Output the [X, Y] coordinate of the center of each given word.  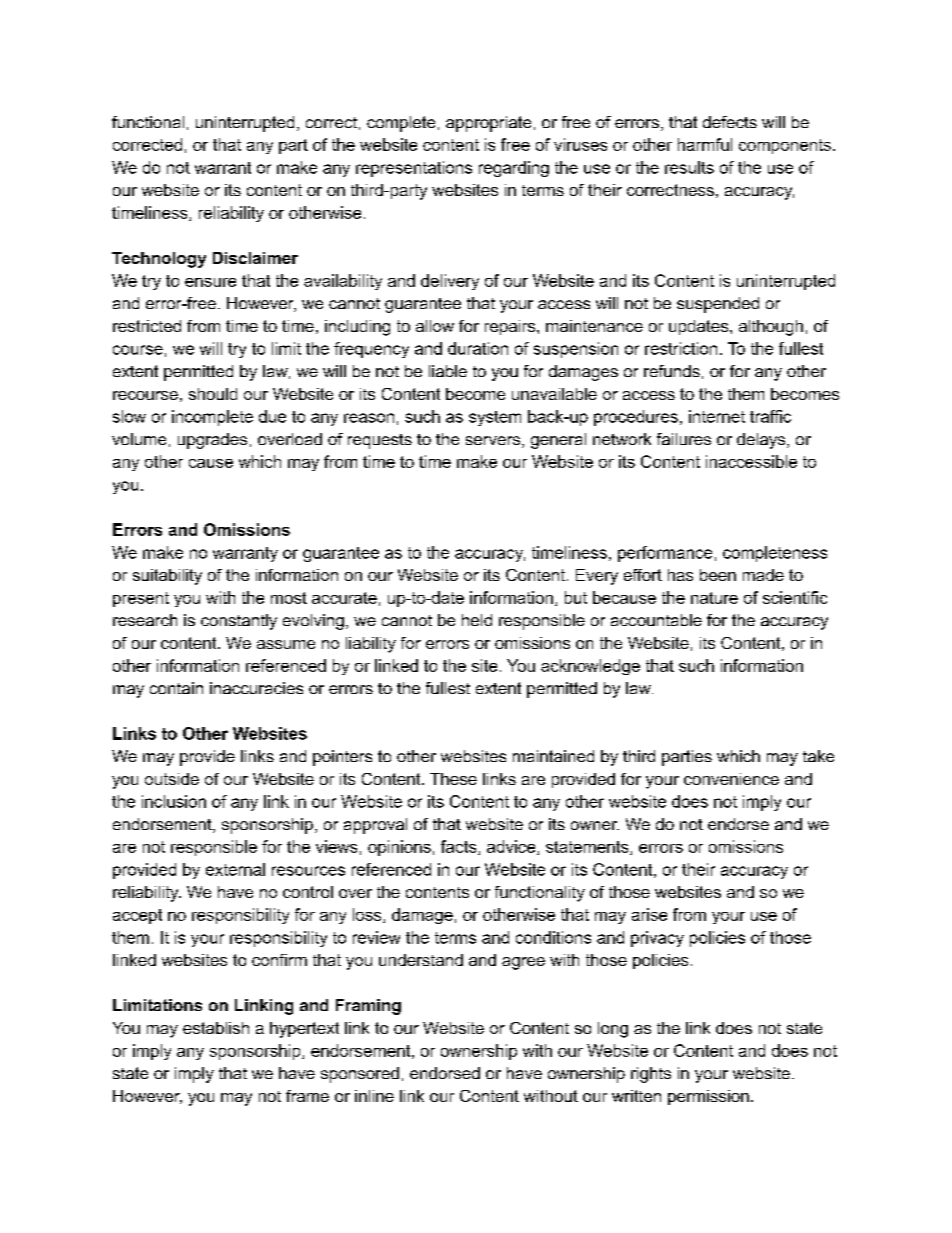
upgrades [212, 441]
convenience [731, 779]
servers [494, 442]
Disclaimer [255, 258]
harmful [705, 144]
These [453, 779]
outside [172, 779]
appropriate [488, 124]
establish [216, 1028]
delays [762, 441]
